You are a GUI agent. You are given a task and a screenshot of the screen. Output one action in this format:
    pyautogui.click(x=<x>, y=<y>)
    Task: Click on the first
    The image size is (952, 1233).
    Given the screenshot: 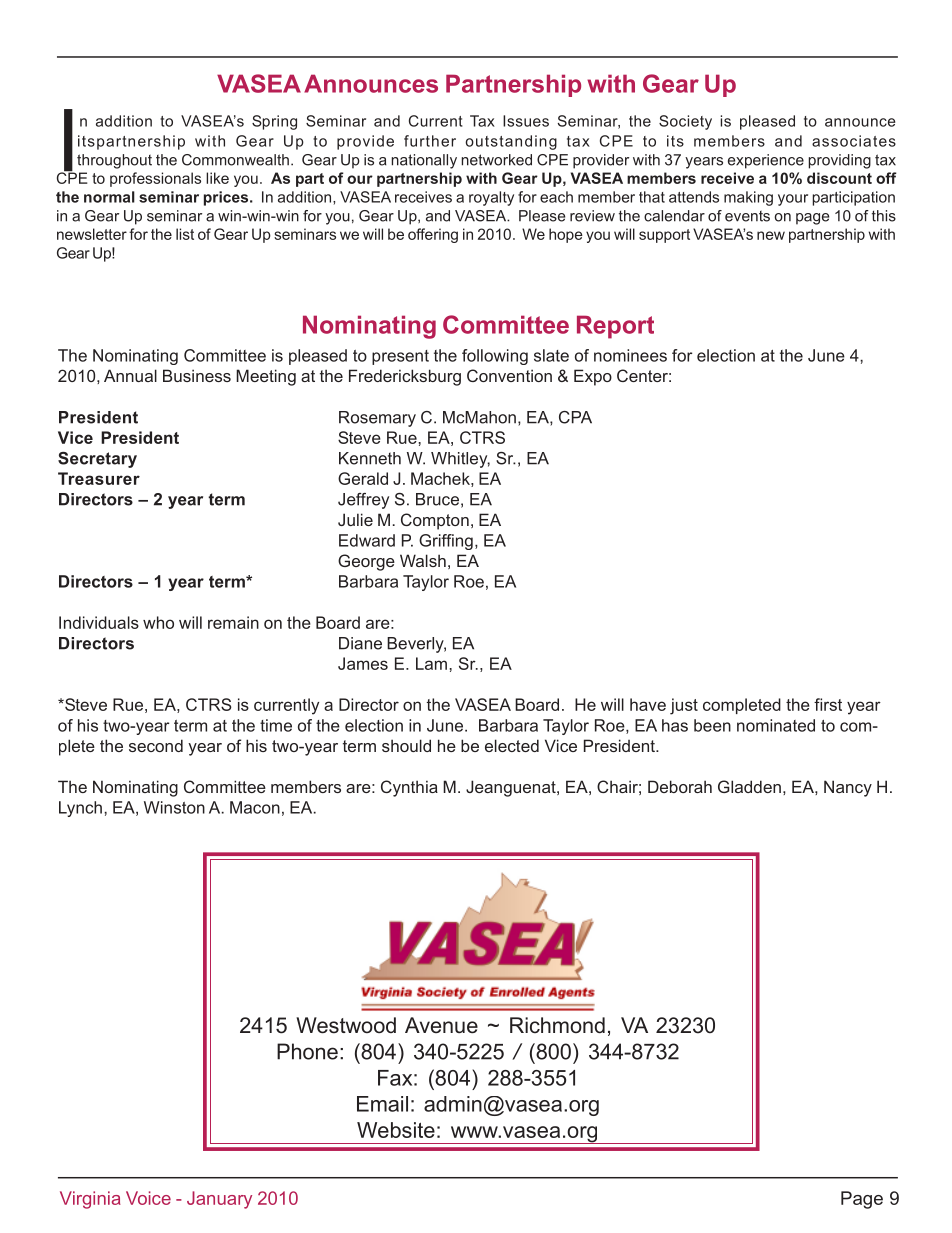 What is the action you would take?
    pyautogui.click(x=828, y=704)
